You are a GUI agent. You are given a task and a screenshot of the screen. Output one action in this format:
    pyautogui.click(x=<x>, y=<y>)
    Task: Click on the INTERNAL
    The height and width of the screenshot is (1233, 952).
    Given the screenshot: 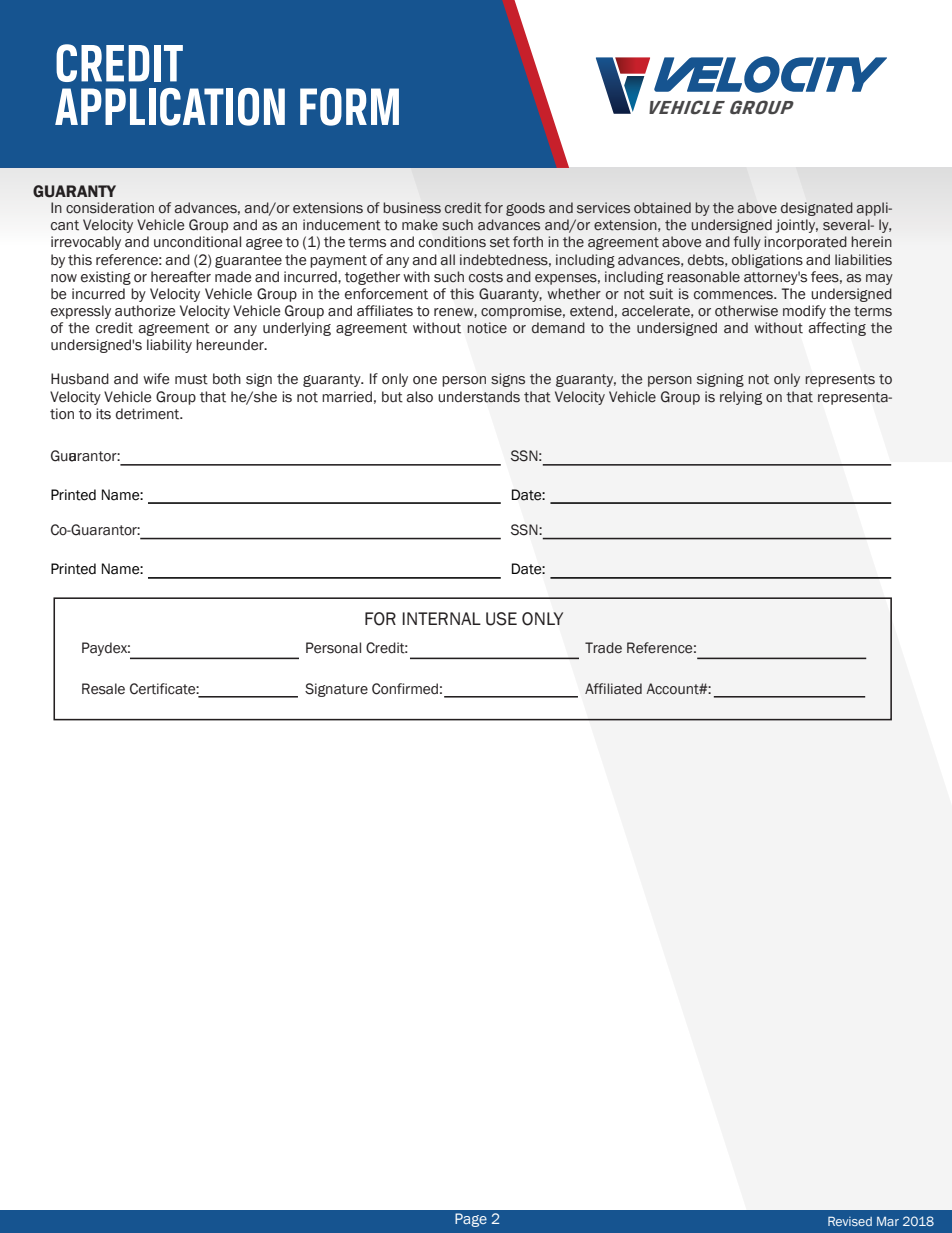 What is the action you would take?
    pyautogui.click(x=441, y=618)
